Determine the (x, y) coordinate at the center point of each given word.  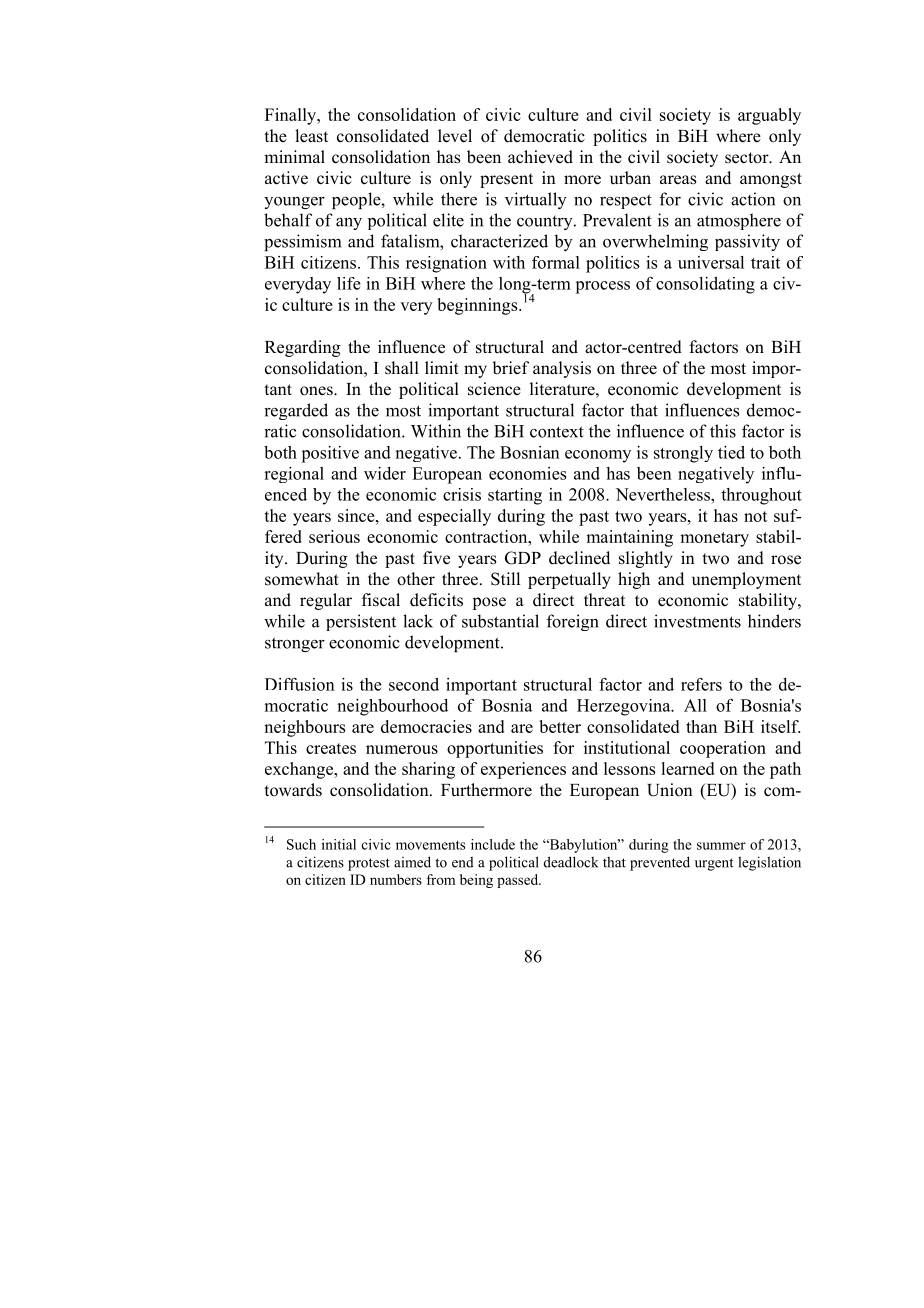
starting (515, 496)
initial (339, 844)
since (357, 515)
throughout (761, 496)
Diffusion (300, 684)
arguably (769, 116)
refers (701, 684)
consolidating (705, 285)
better (560, 726)
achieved (540, 157)
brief (510, 368)
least (311, 136)
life (349, 283)
